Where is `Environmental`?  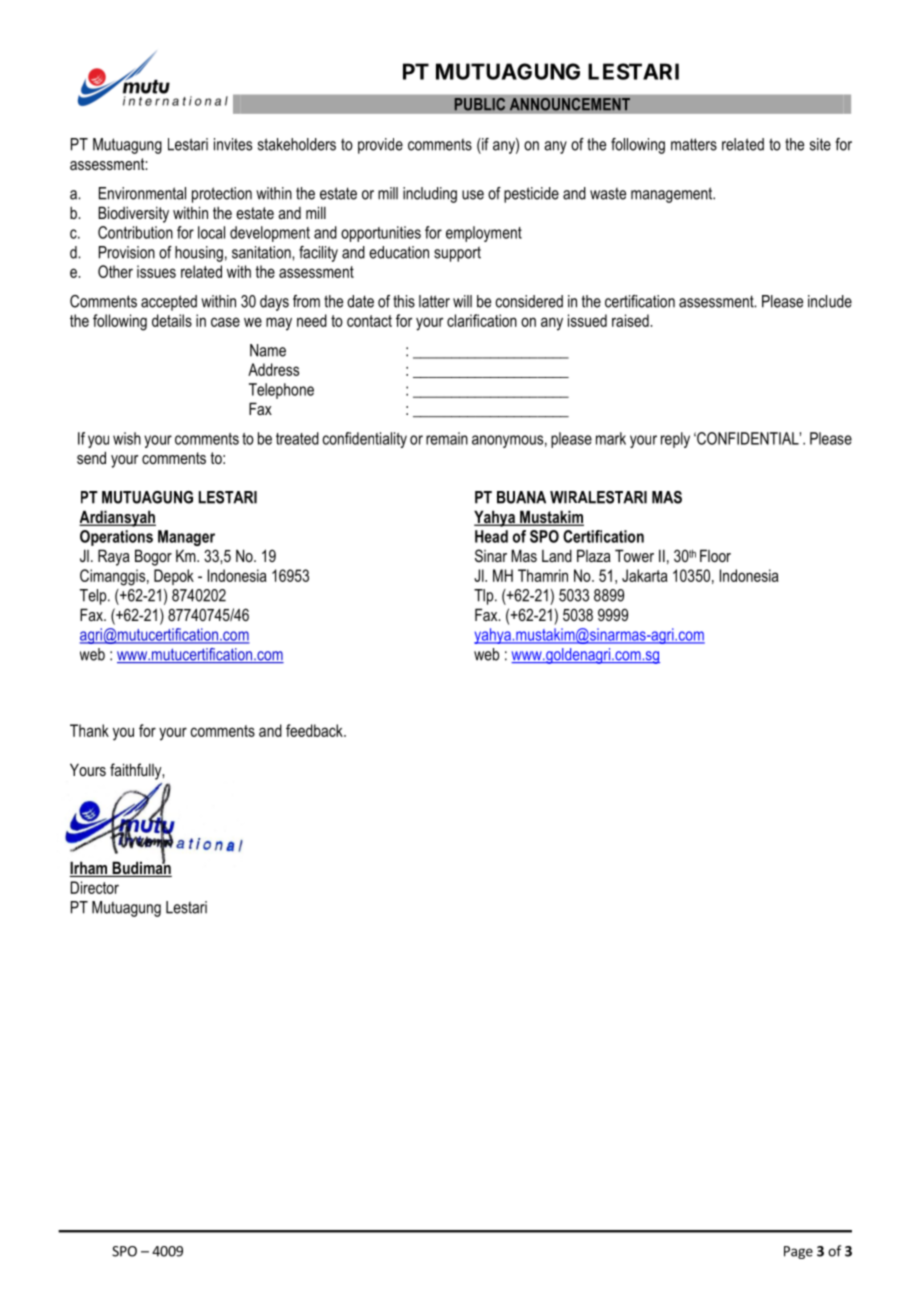
Environmental is located at coordinates (142, 193).
